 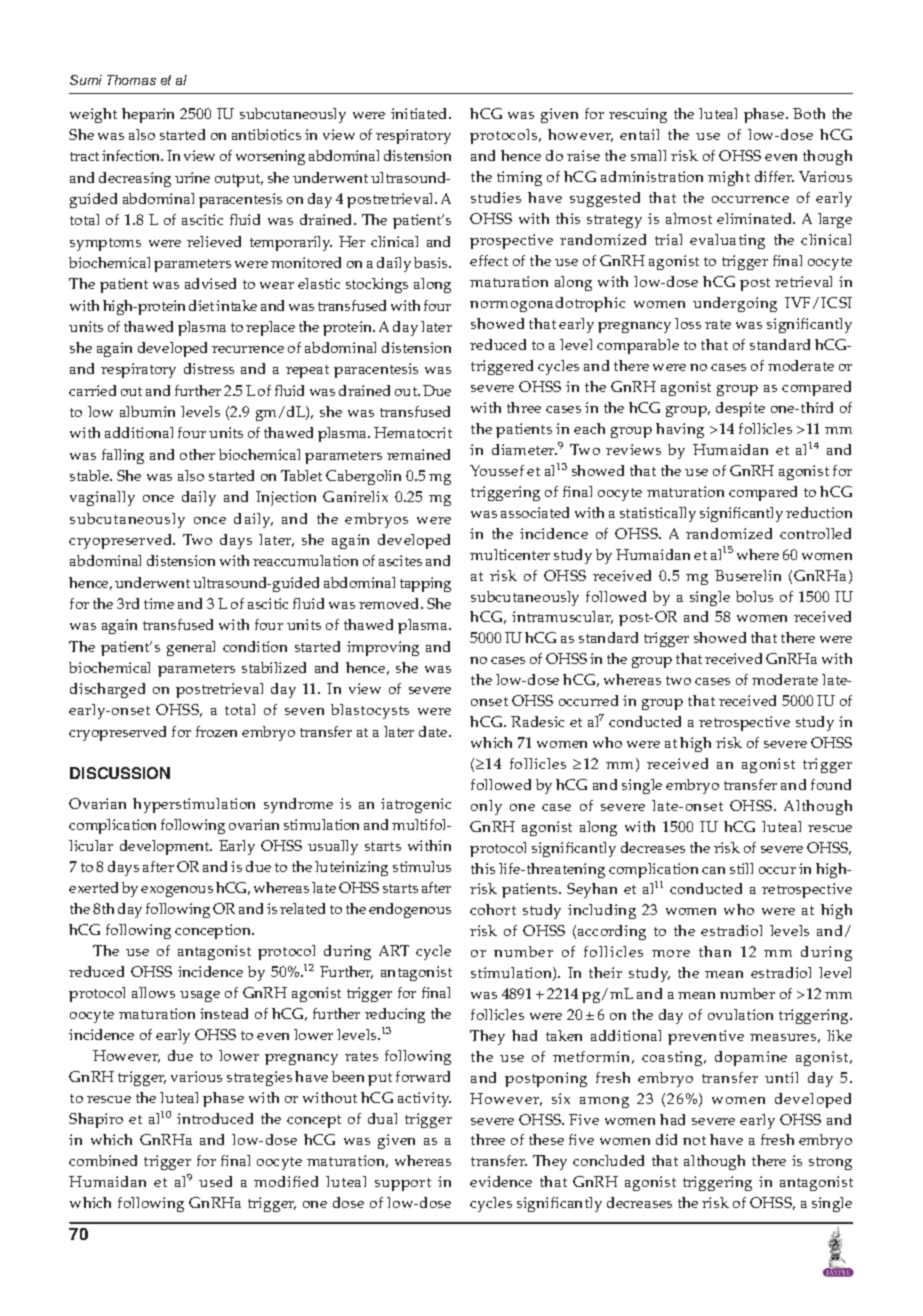 I want to click on introduced, so click(x=215, y=1118).
